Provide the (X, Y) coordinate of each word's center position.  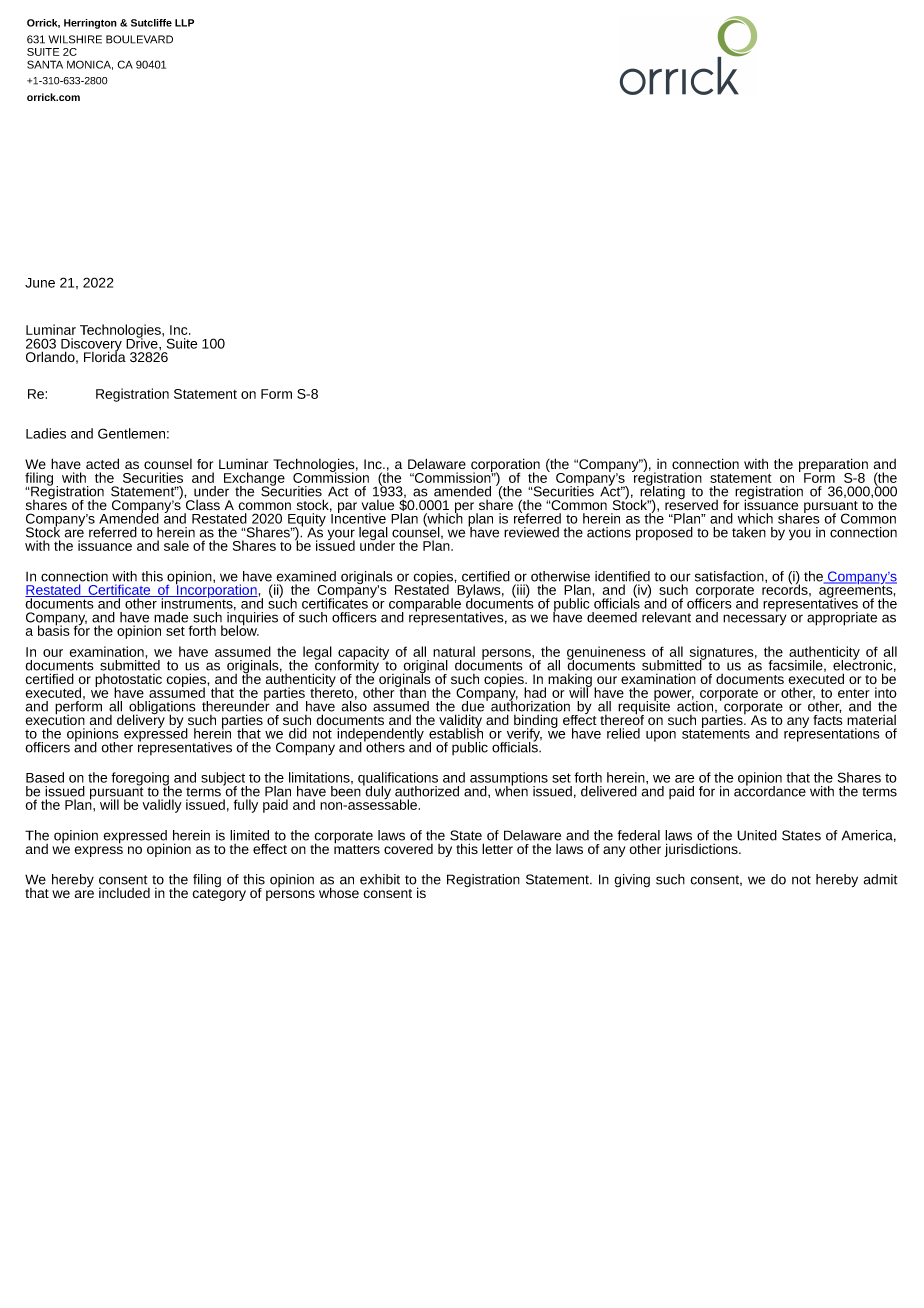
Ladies (46, 433)
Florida (105, 355)
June (40, 283)
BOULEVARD (139, 39)
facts (827, 718)
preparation (833, 466)
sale (176, 545)
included (124, 893)
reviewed (531, 532)
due (474, 705)
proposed (664, 534)
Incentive (358, 517)
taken (749, 532)
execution (55, 718)
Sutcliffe (151, 23)
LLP (184, 23)
